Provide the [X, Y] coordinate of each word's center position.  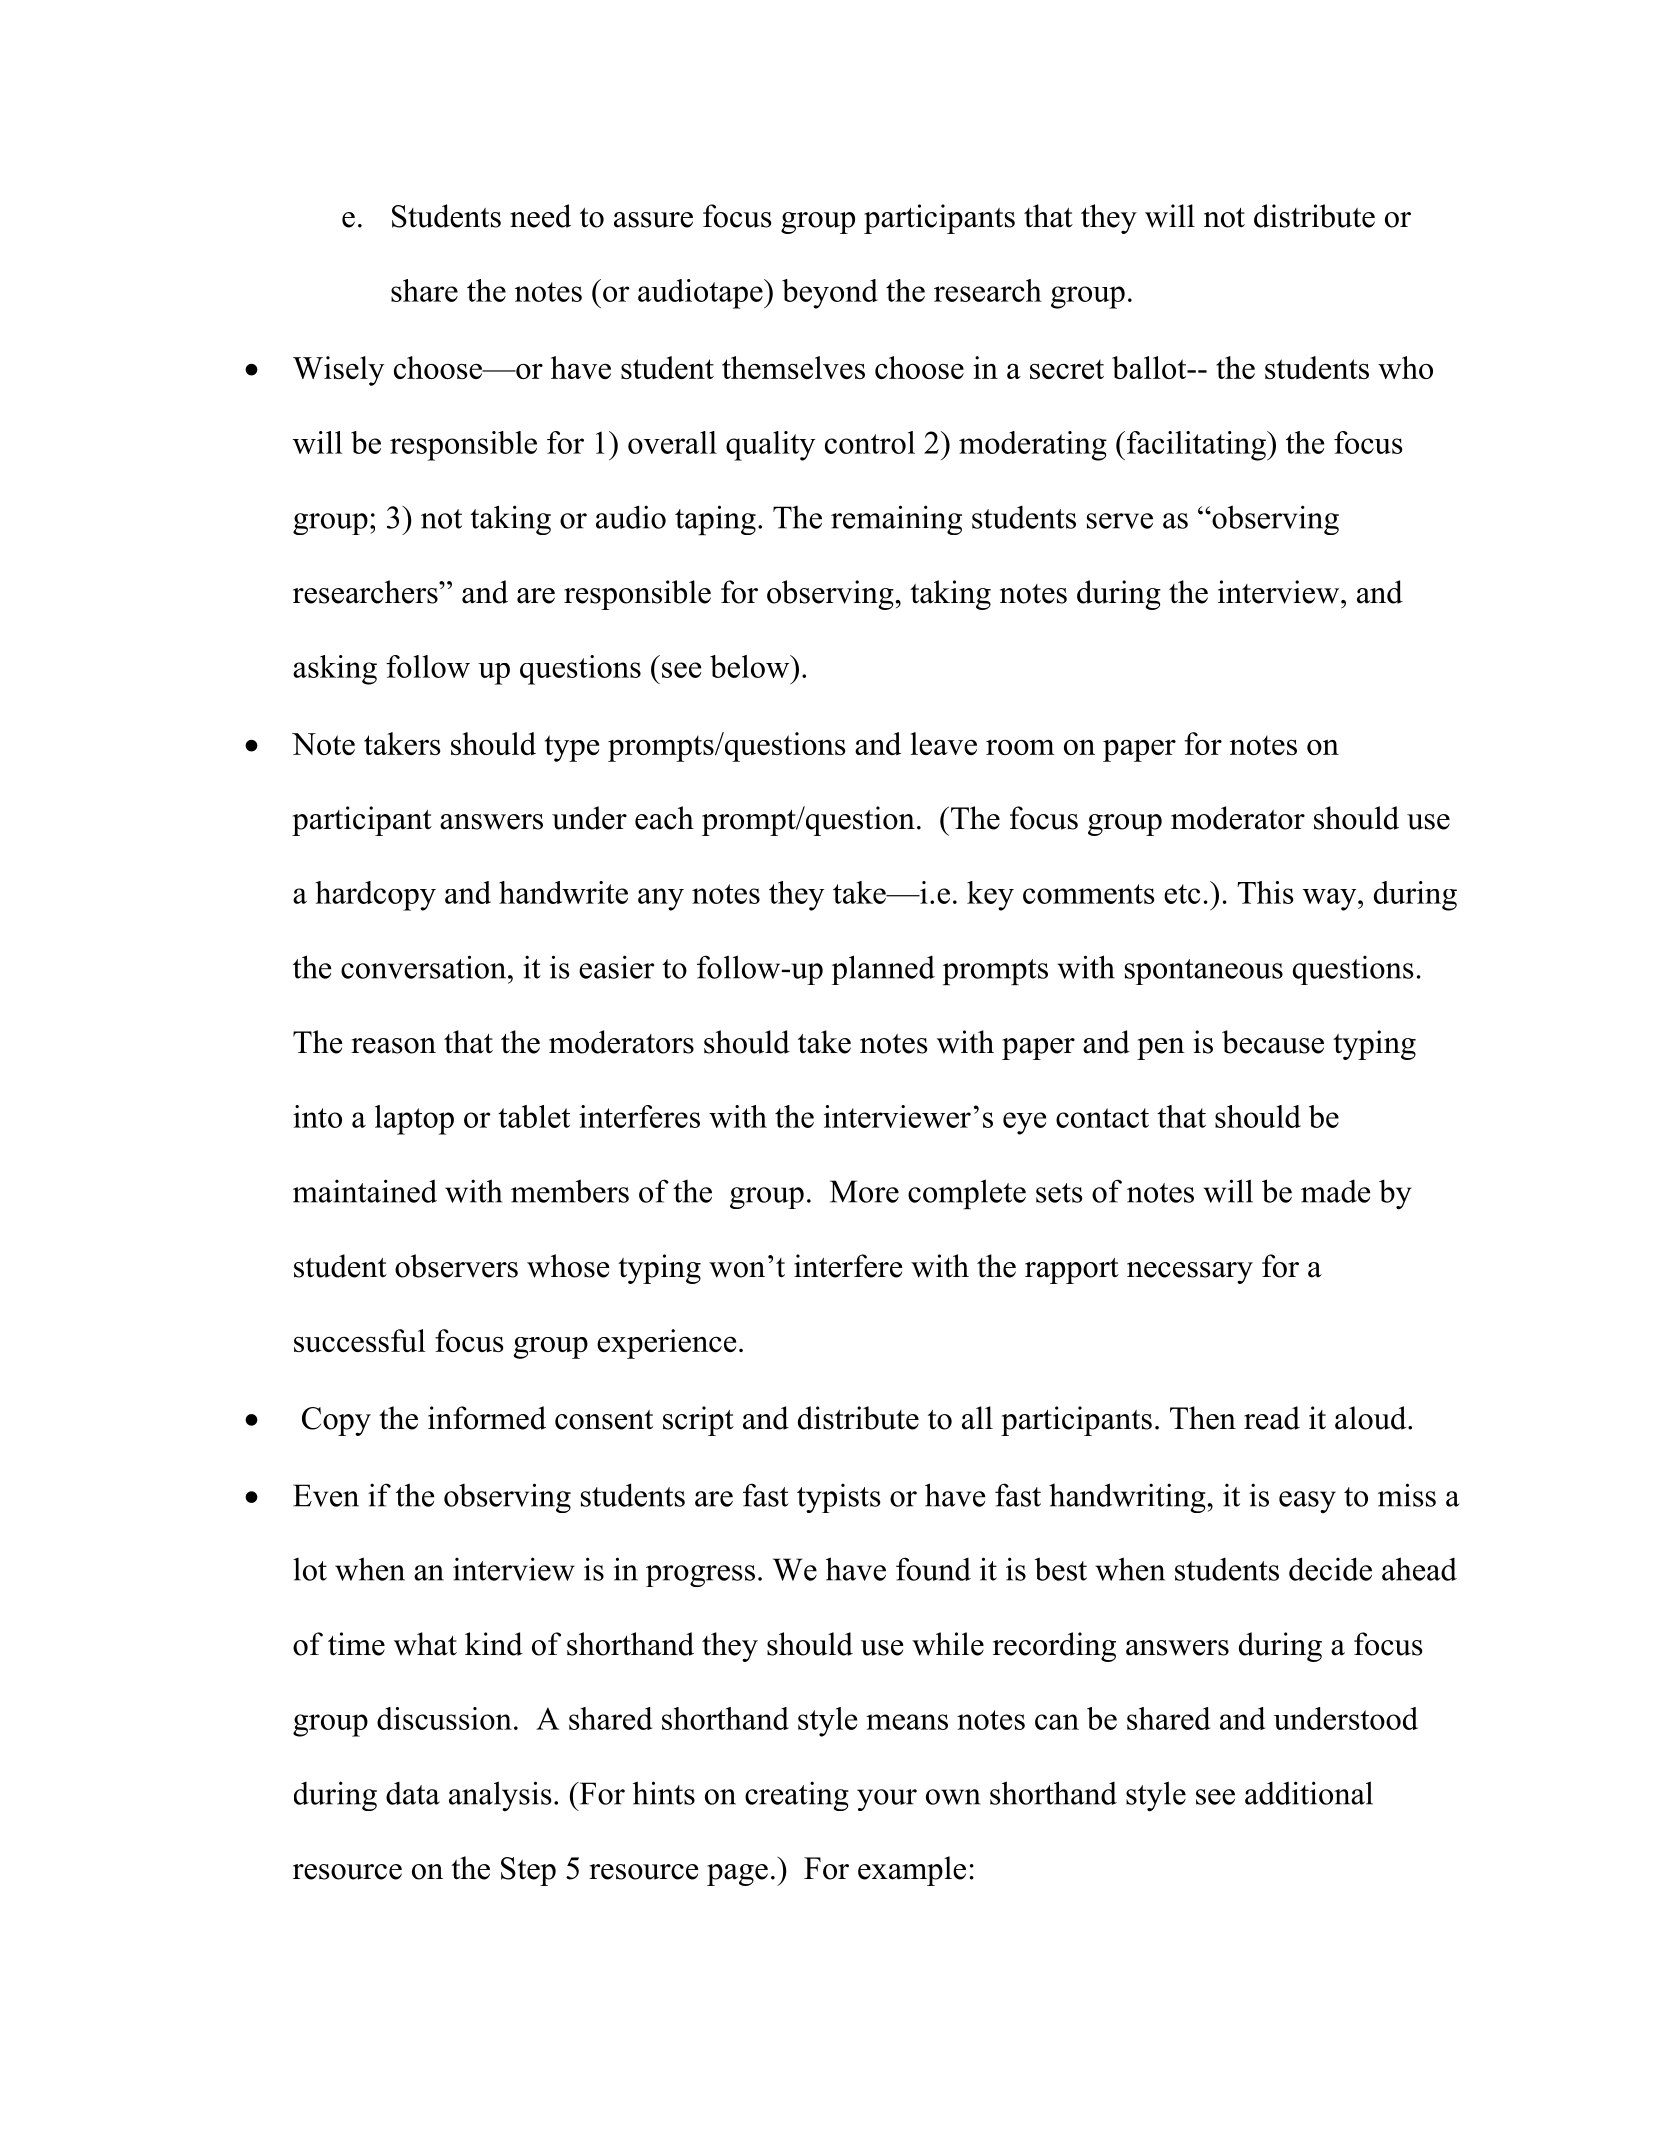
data [413, 1793]
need [540, 216]
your [887, 1800]
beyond [830, 294]
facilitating [1197, 446]
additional [1309, 1793]
